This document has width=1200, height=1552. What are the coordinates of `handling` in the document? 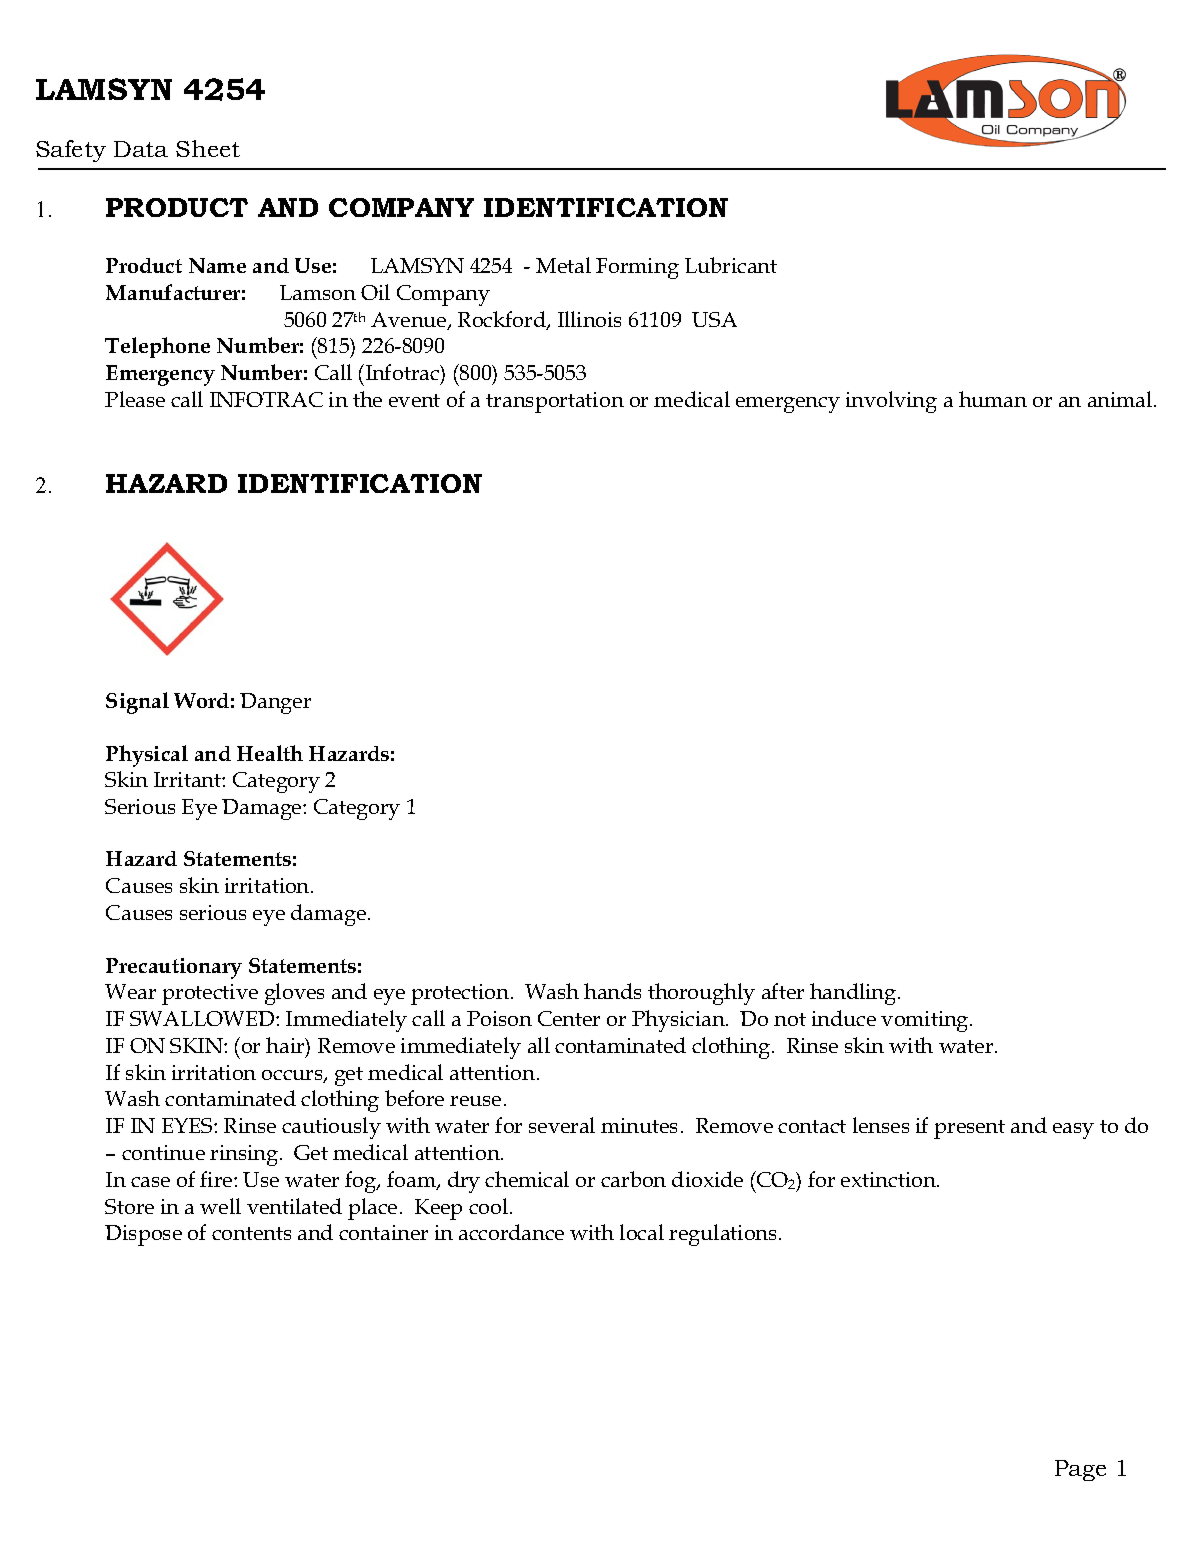 It's located at (854, 994).
